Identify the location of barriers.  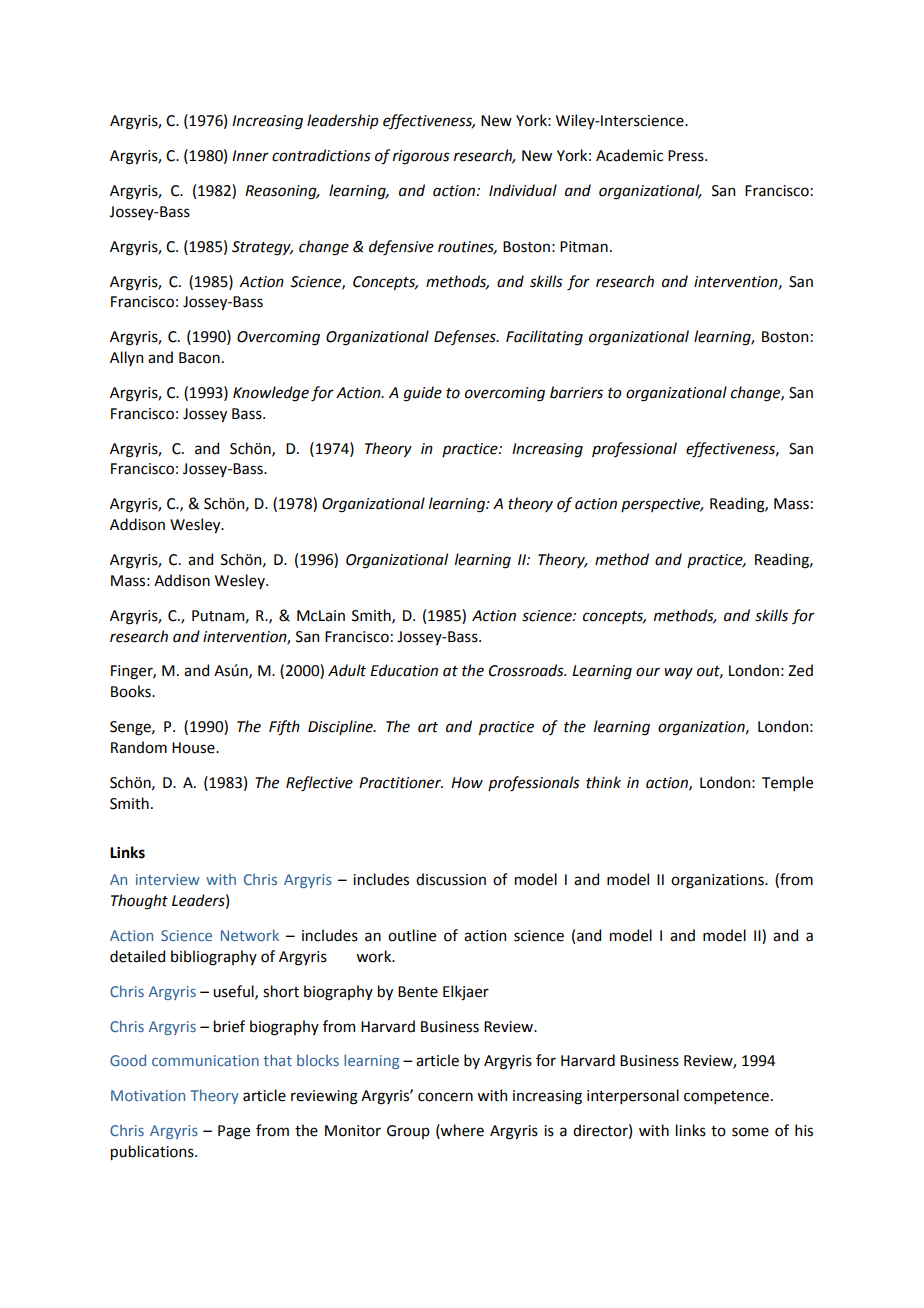
(576, 392).
